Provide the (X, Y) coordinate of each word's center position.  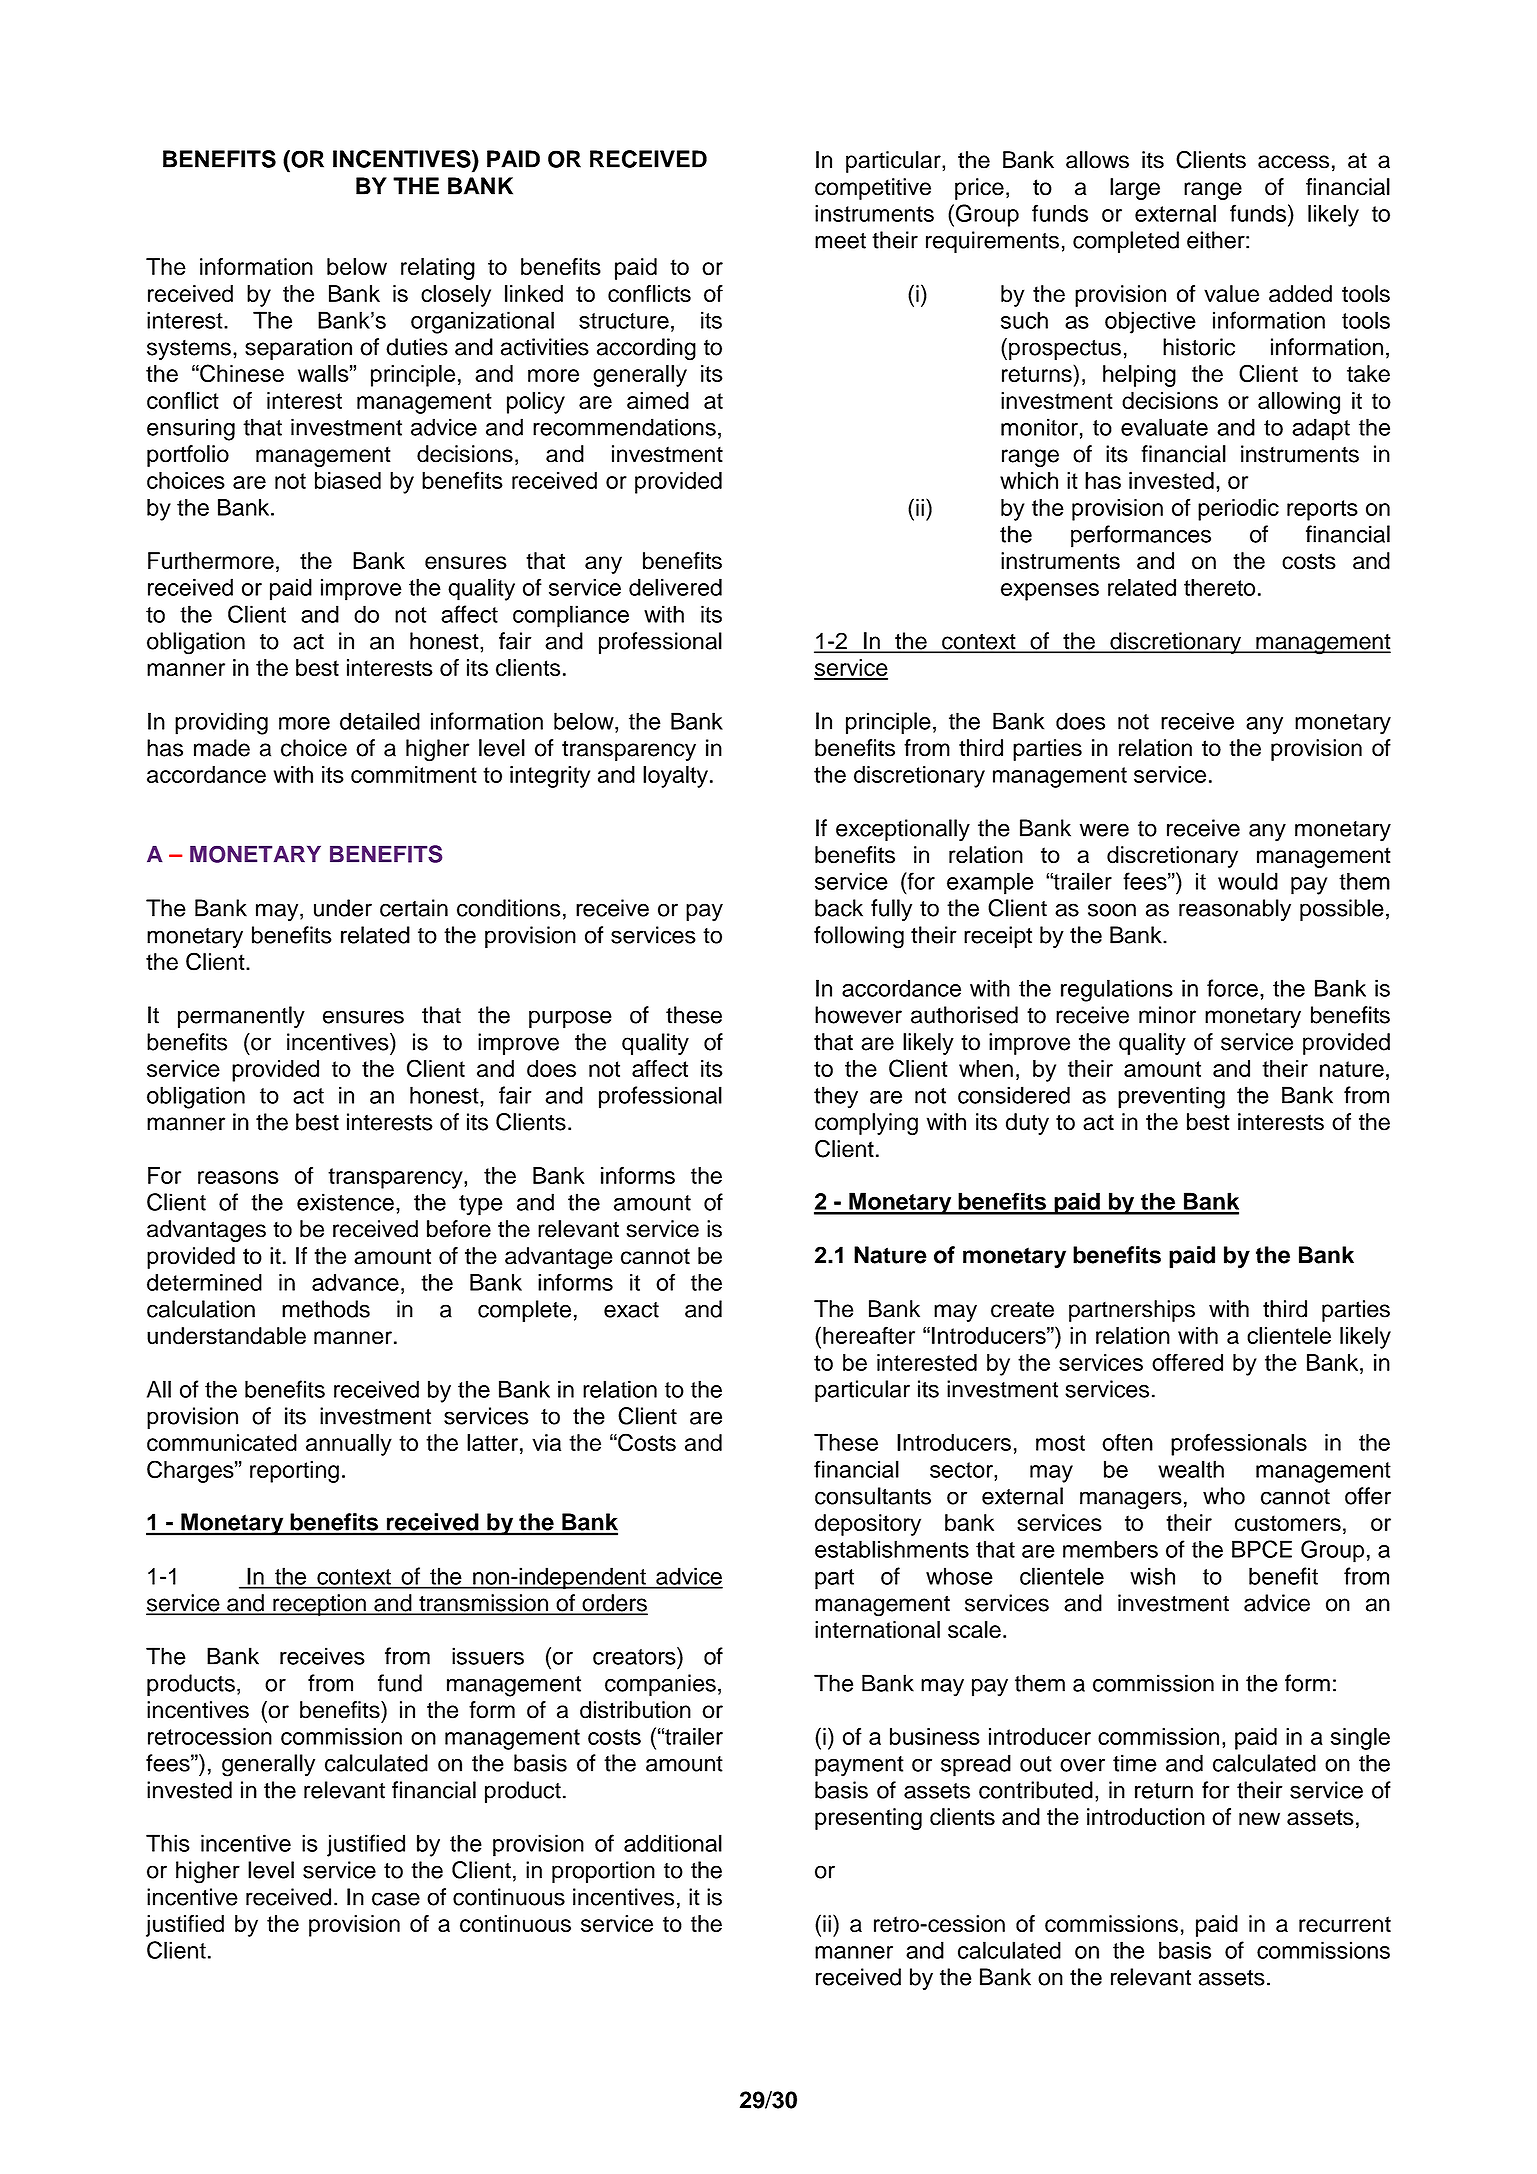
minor (1167, 1015)
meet (840, 241)
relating (438, 269)
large (1135, 189)
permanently (241, 1017)
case (396, 1899)
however (858, 1015)
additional (673, 1843)
